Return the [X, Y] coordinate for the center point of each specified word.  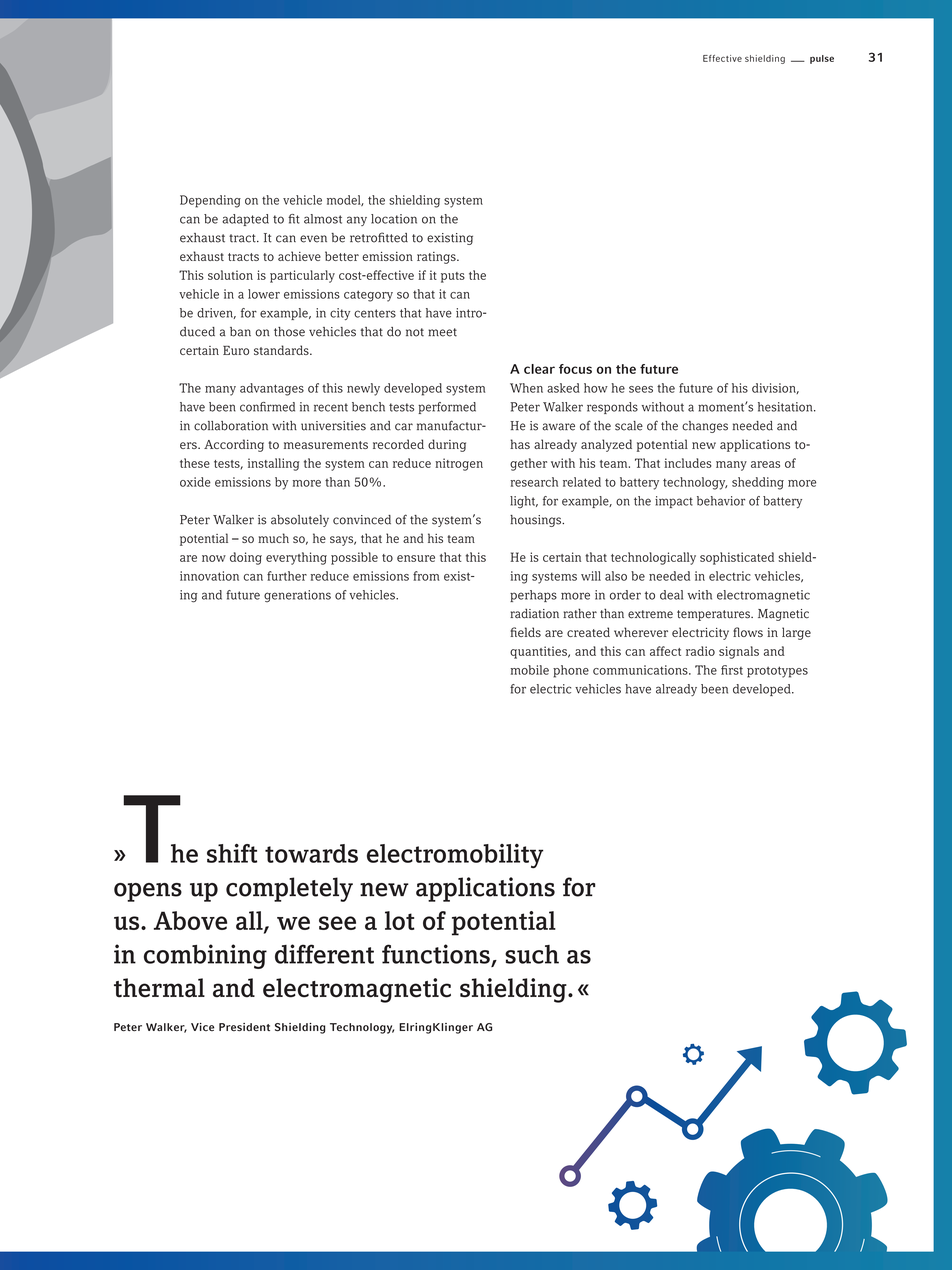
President [244, 1027]
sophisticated [737, 558]
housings [536, 521]
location [394, 219]
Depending [210, 201]
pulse [822, 59]
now [214, 558]
